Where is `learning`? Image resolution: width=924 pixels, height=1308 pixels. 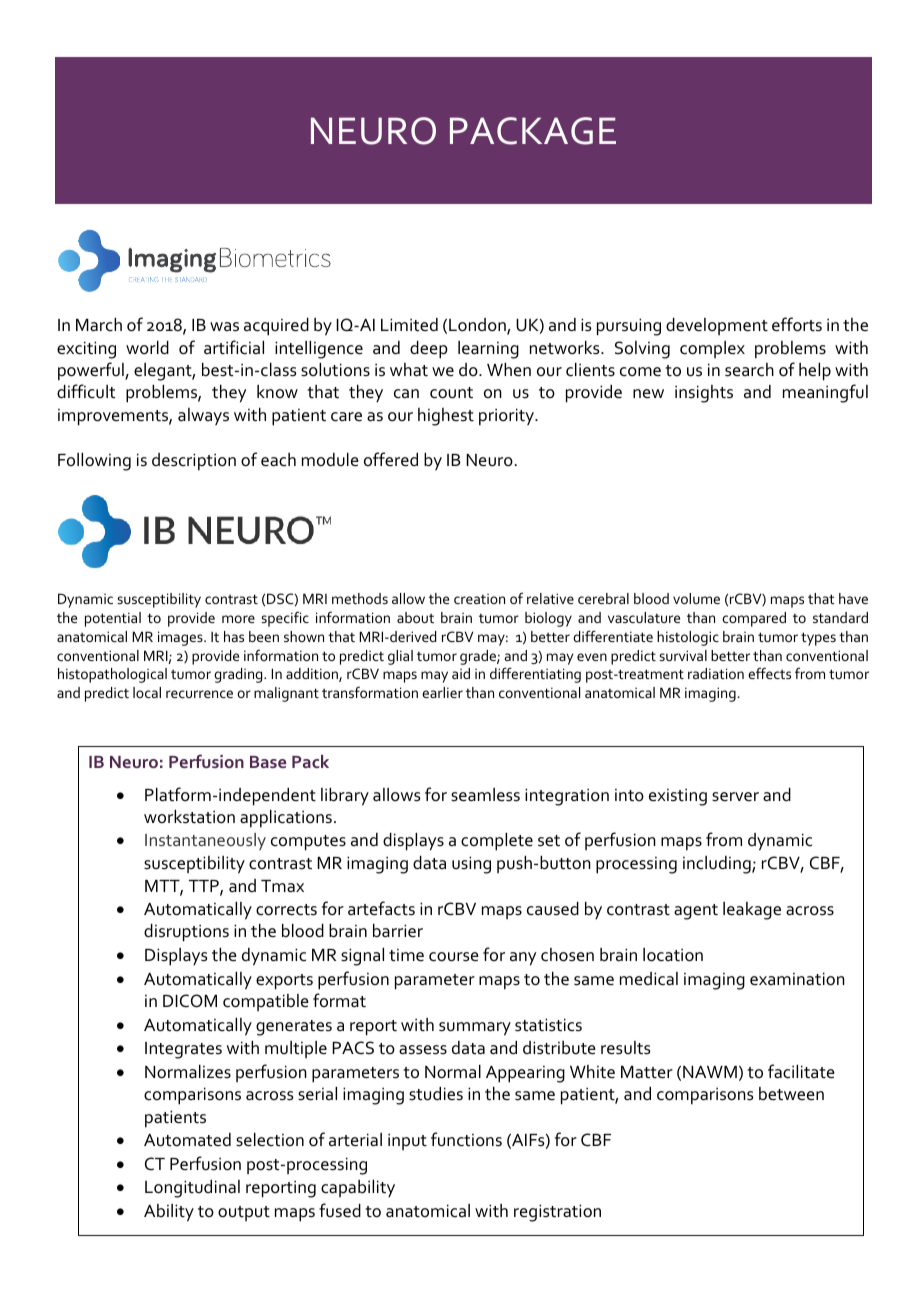
learning is located at coordinates (488, 350).
